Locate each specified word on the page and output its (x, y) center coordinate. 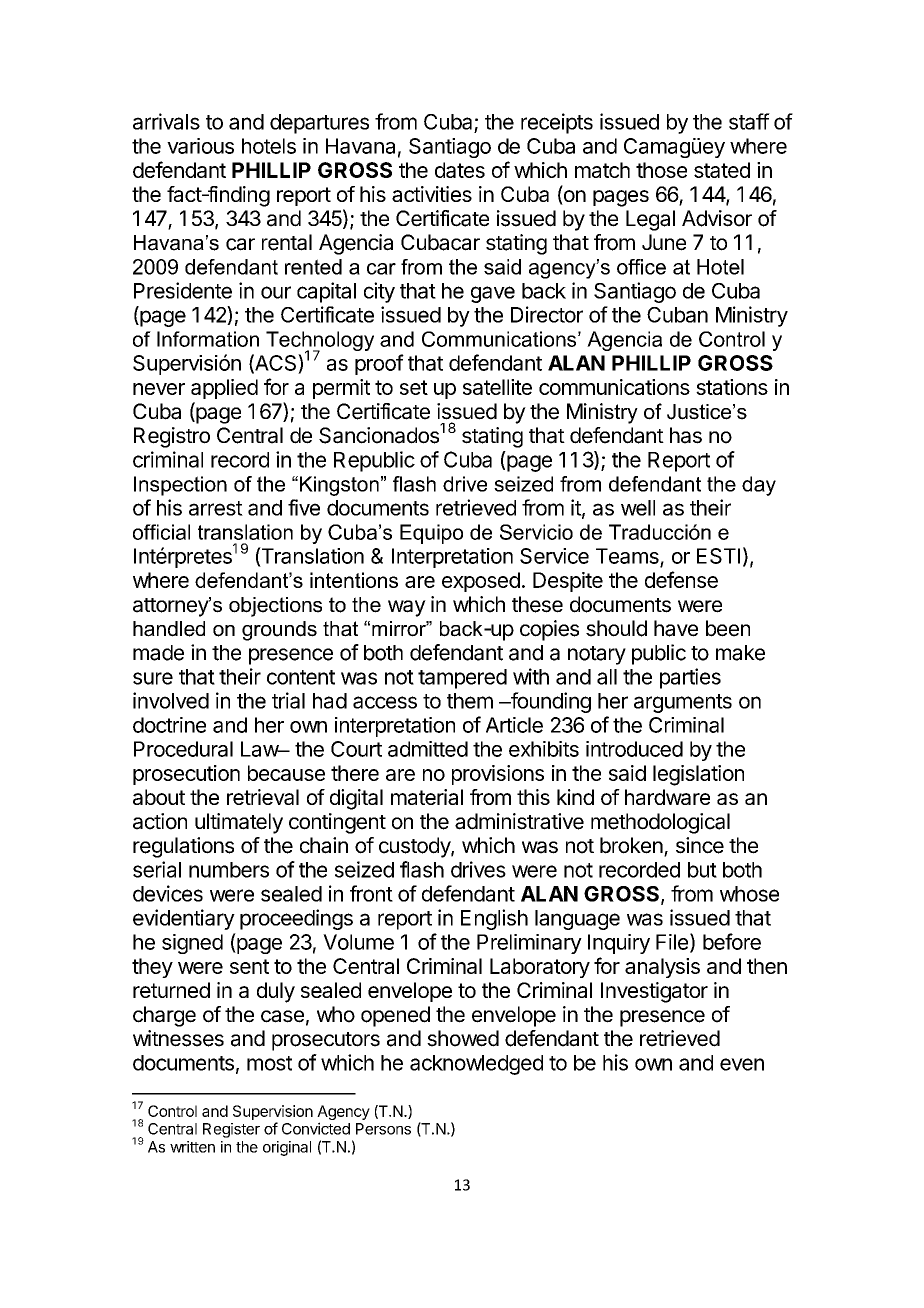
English (494, 919)
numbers (229, 870)
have (676, 628)
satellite (497, 387)
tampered (462, 679)
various (200, 146)
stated (722, 170)
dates (460, 170)
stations (732, 387)
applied (224, 389)
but (702, 870)
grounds (279, 631)
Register (231, 1130)
